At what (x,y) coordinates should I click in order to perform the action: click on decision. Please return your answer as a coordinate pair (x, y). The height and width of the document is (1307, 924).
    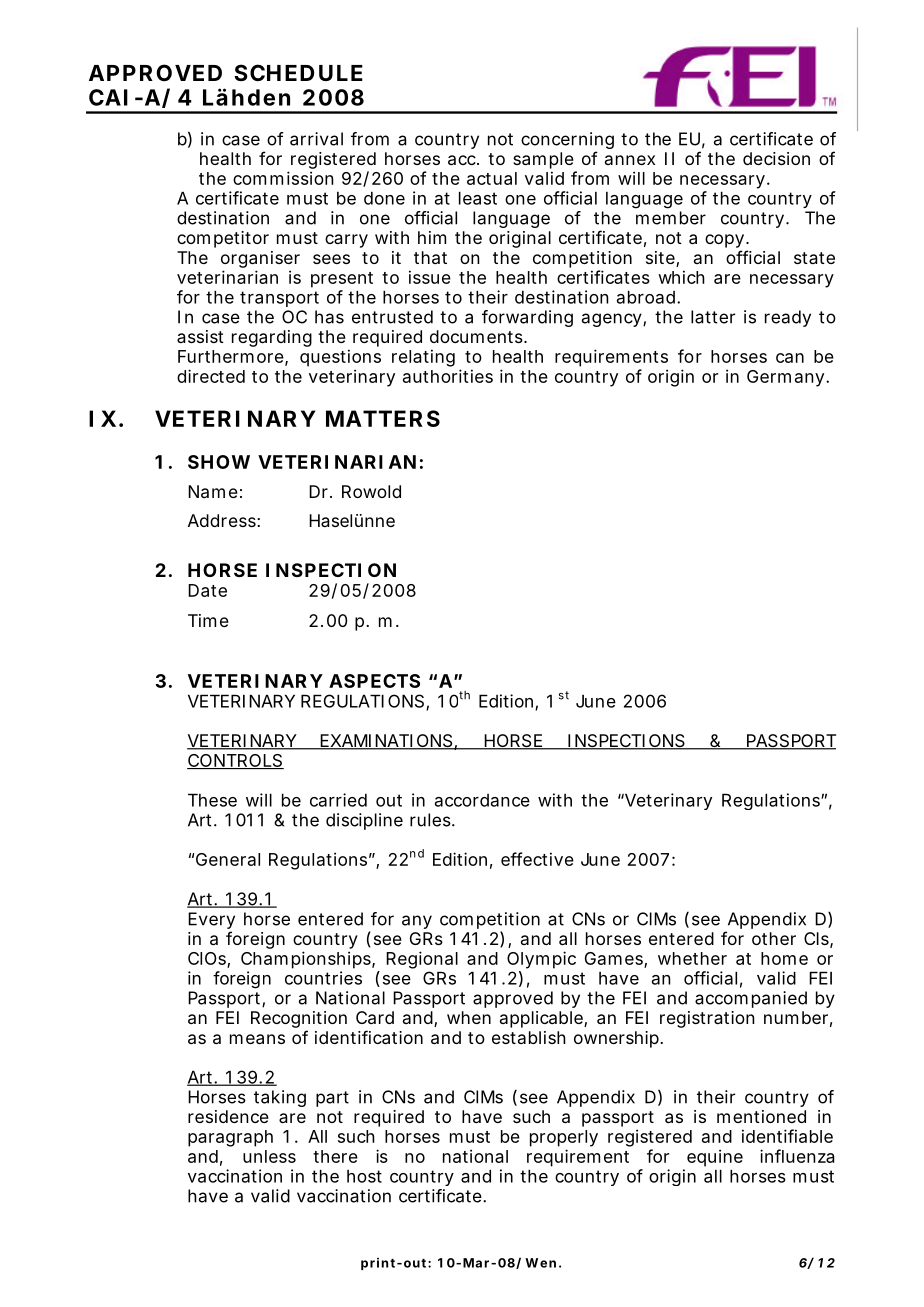
    Looking at the image, I should click on (776, 158).
